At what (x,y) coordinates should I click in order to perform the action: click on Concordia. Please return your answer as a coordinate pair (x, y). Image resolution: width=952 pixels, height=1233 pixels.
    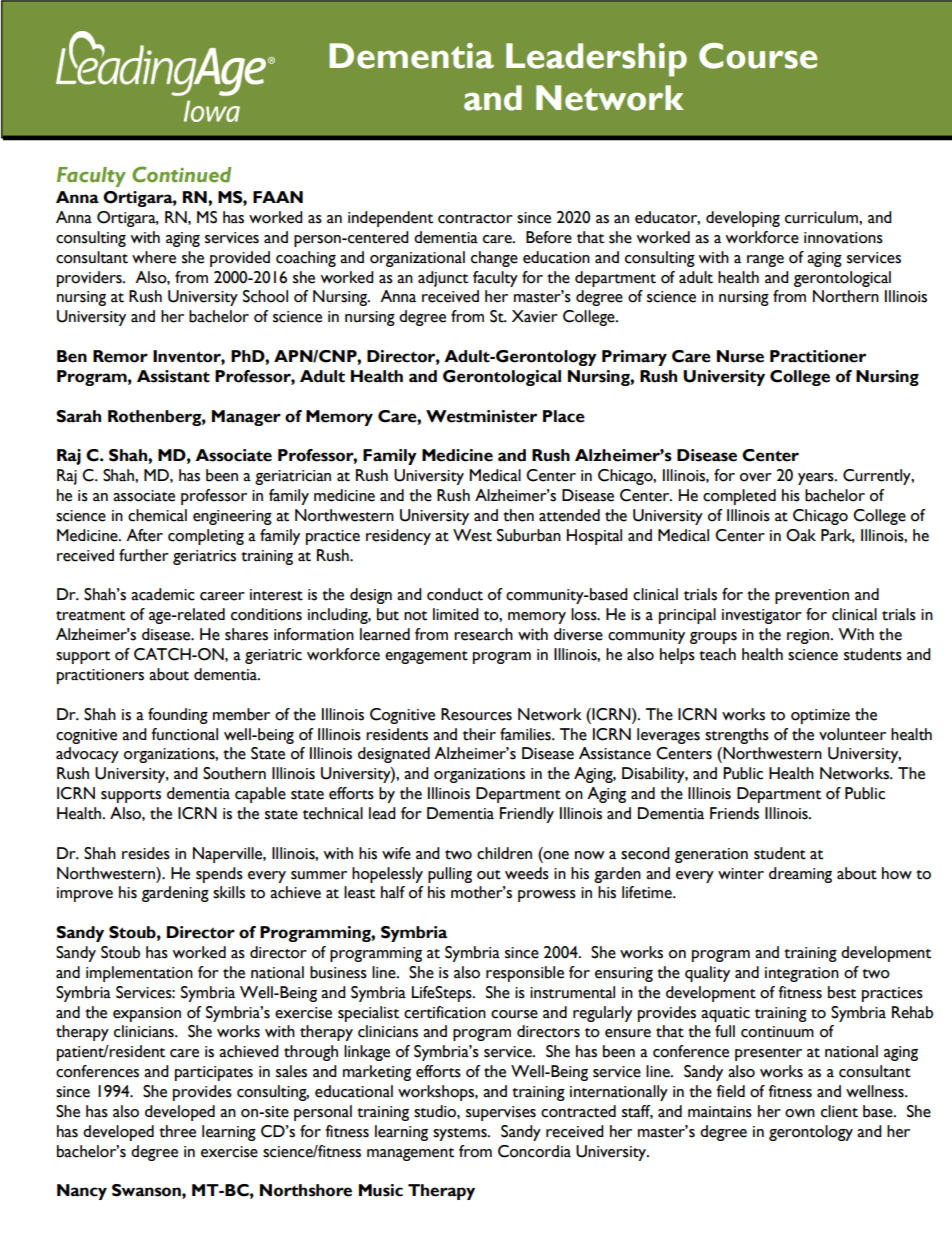
    Looking at the image, I should click on (534, 1151).
